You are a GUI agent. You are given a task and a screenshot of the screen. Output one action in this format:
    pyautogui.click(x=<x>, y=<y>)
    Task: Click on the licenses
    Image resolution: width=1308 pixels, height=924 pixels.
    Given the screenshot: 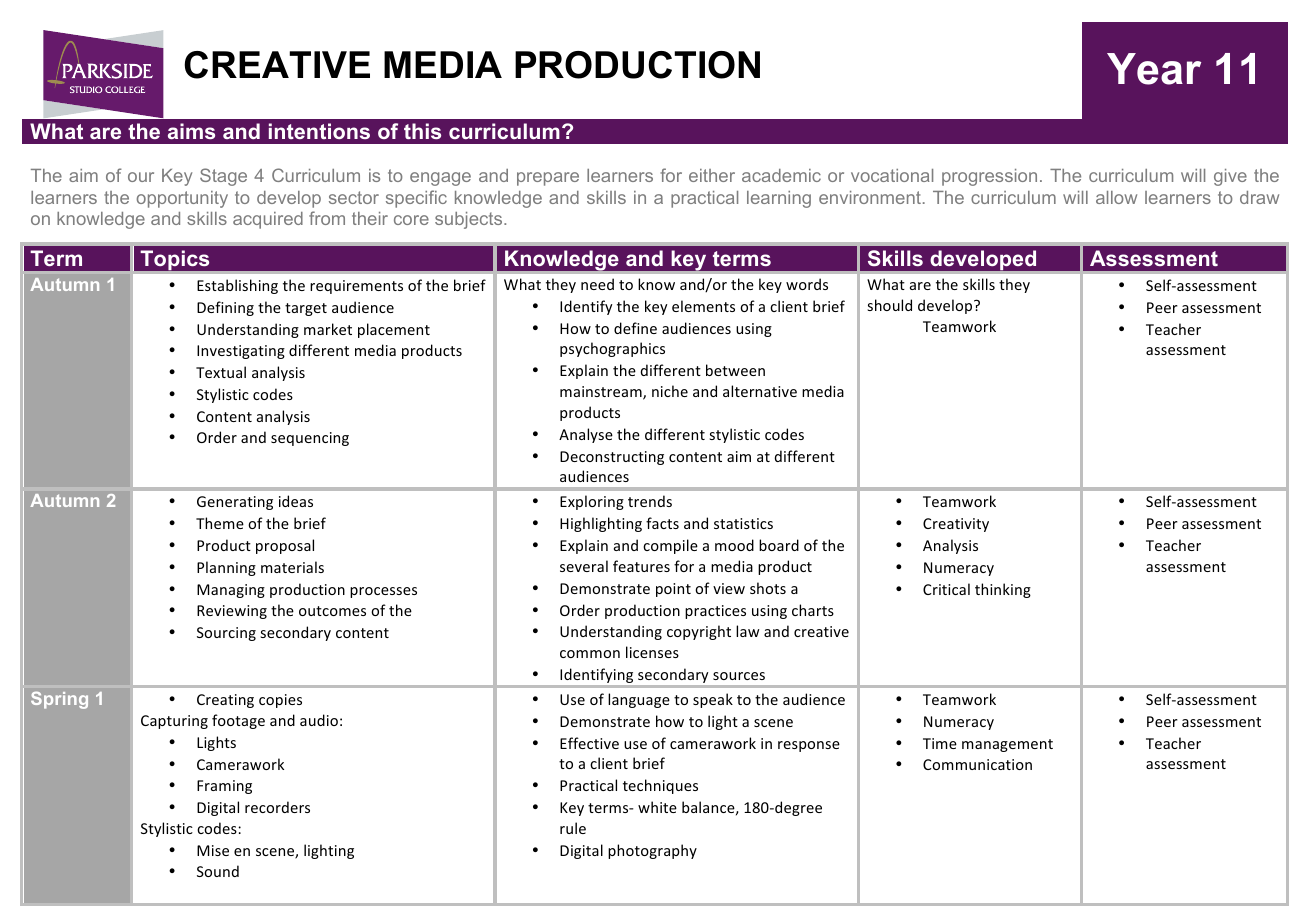 What is the action you would take?
    pyautogui.click(x=652, y=652)
